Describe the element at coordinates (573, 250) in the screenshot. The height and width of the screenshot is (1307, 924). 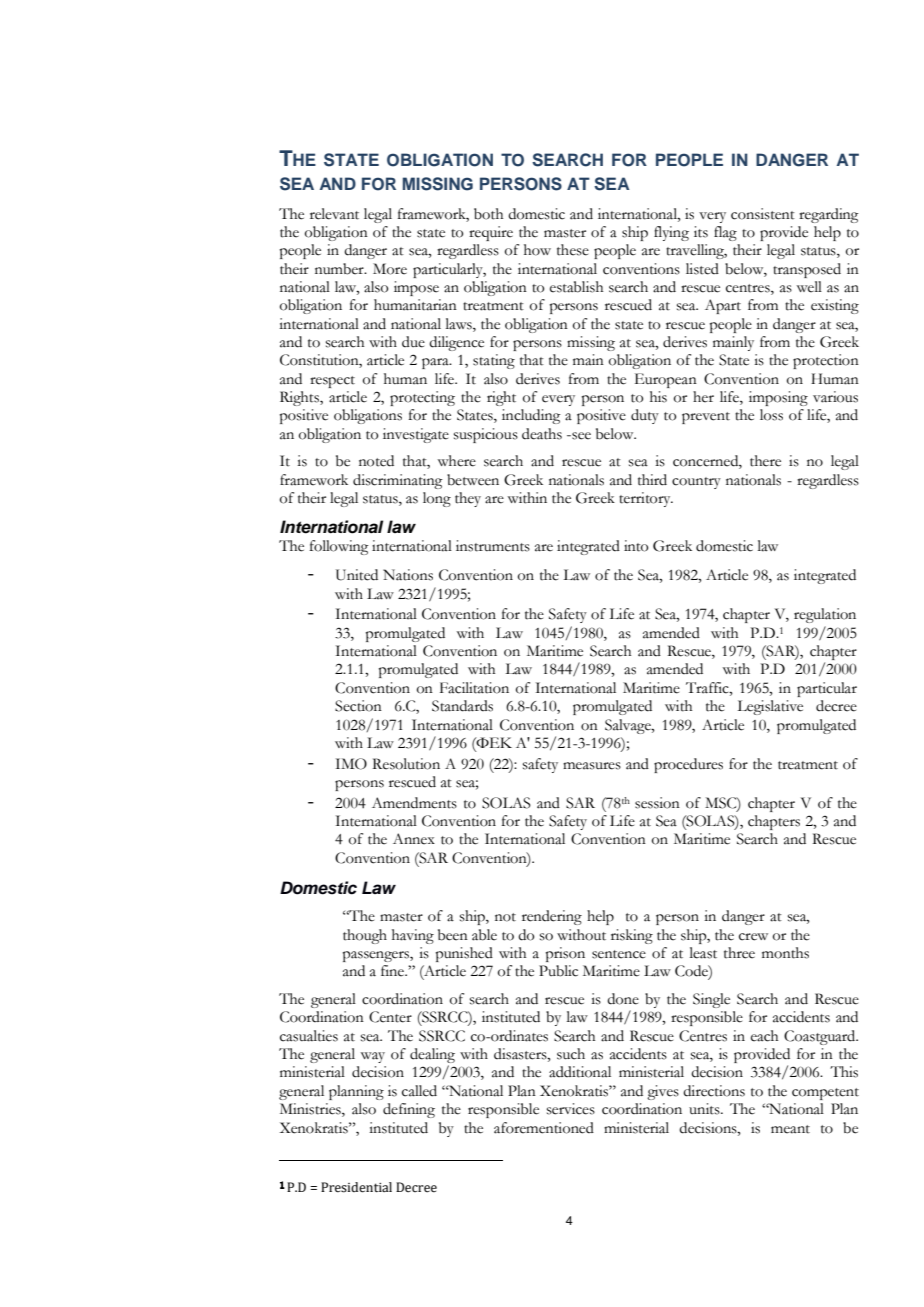
I see `these` at that location.
